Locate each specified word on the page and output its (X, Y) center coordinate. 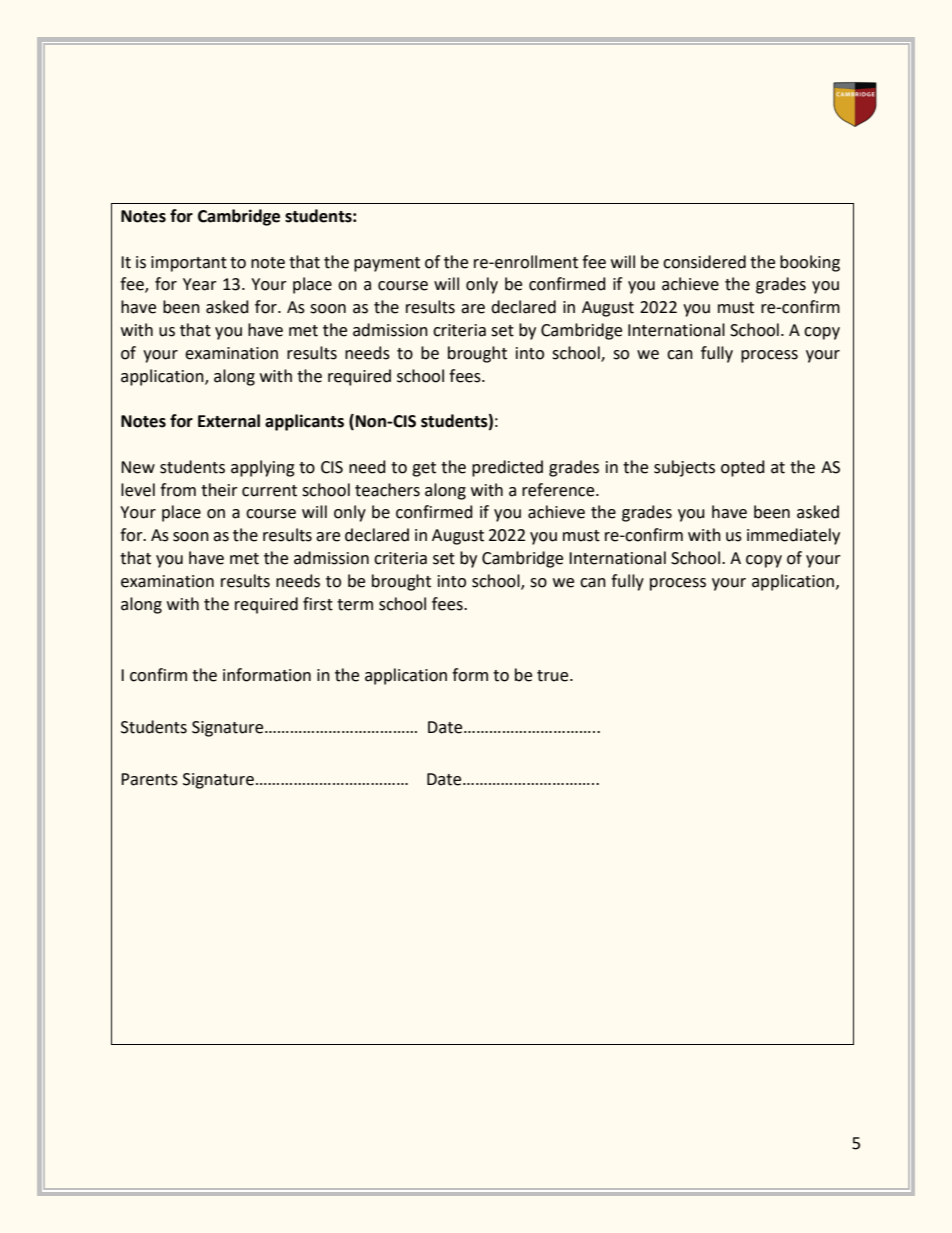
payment (387, 264)
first (318, 604)
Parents (149, 779)
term (355, 605)
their (219, 490)
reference (559, 490)
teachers (387, 490)
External (229, 421)
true (554, 676)
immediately (793, 536)
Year (200, 284)
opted (743, 468)
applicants (304, 422)
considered (704, 262)
